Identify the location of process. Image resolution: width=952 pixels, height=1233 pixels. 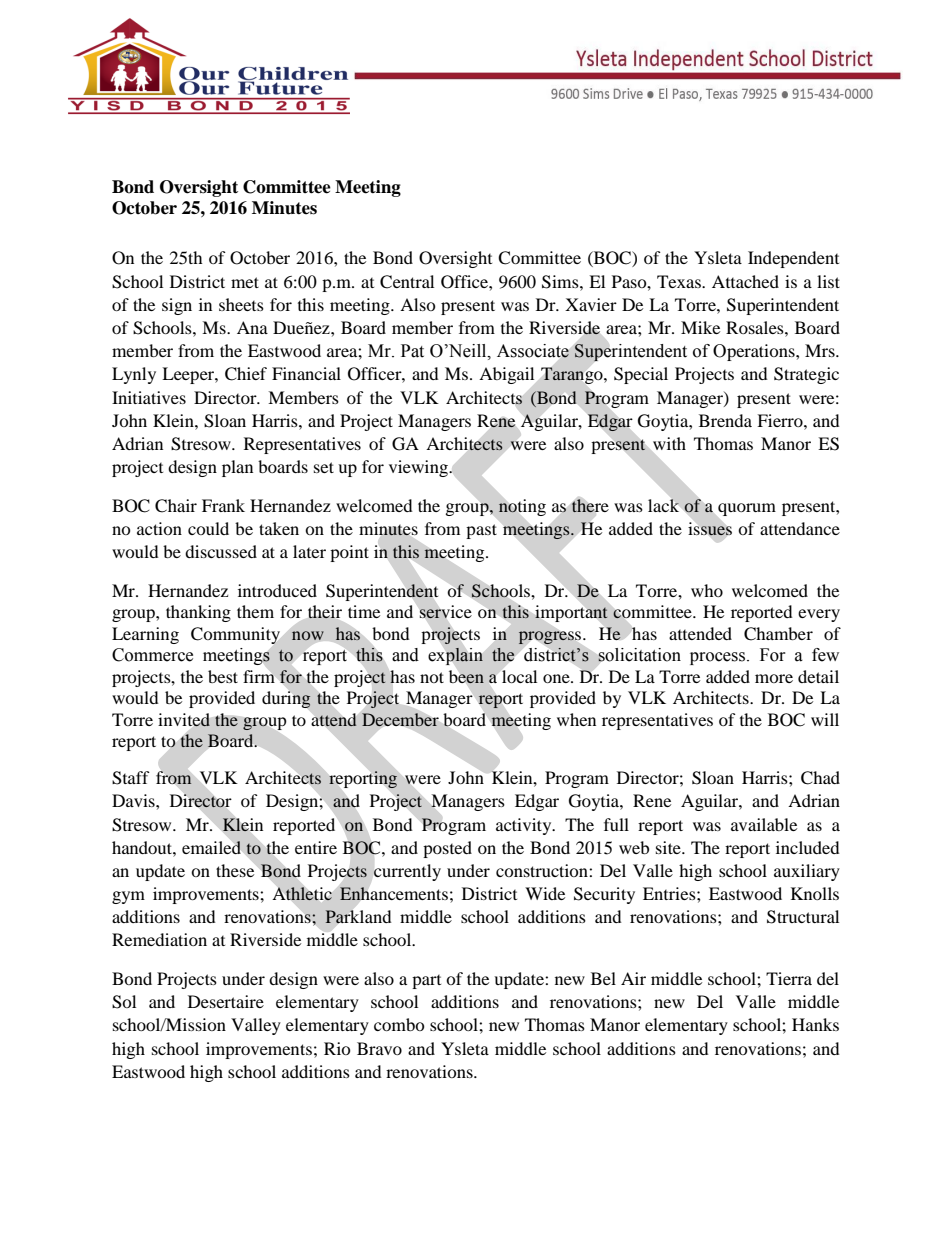
(719, 658).
